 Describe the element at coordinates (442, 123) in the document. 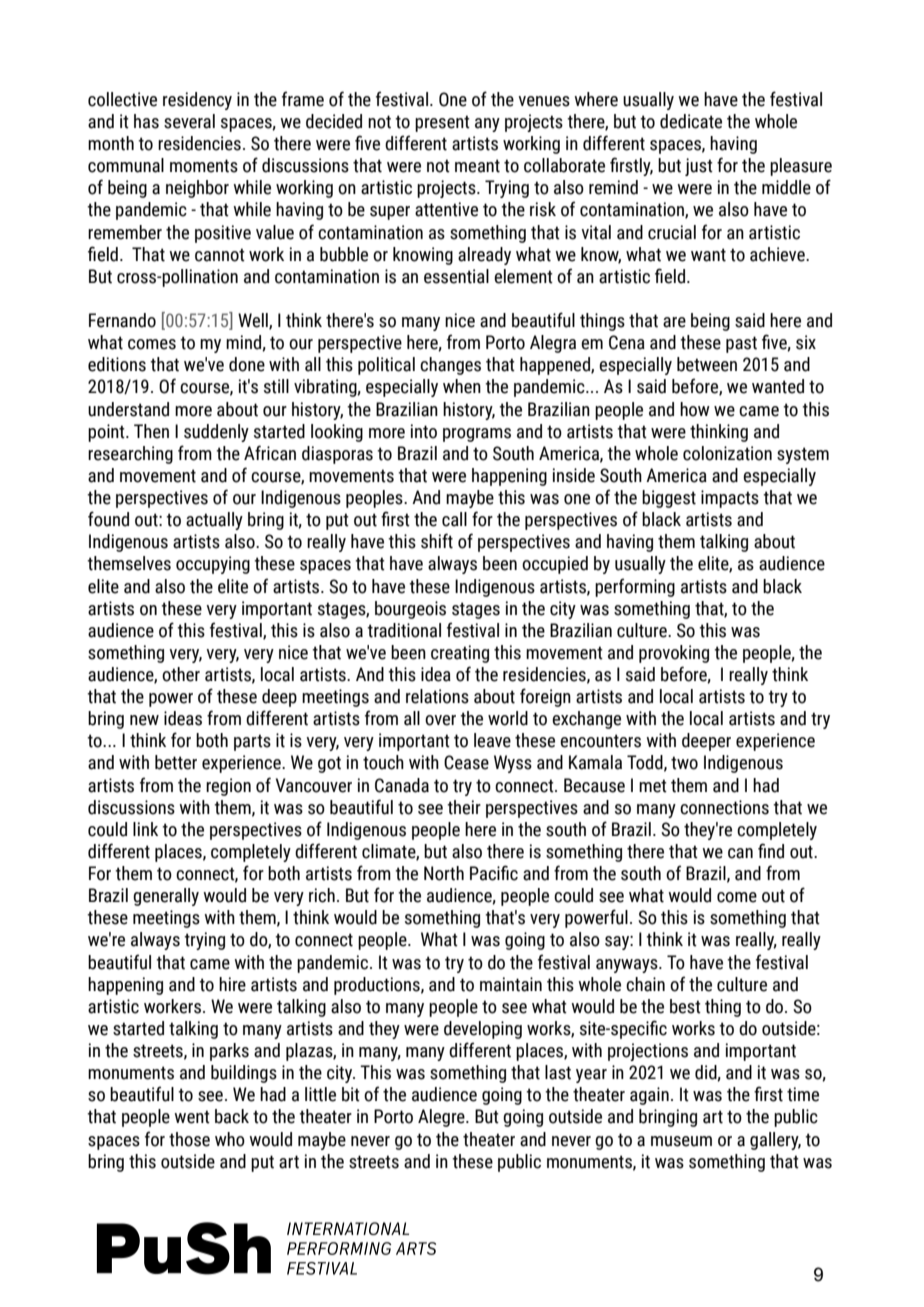

I see `present` at that location.
